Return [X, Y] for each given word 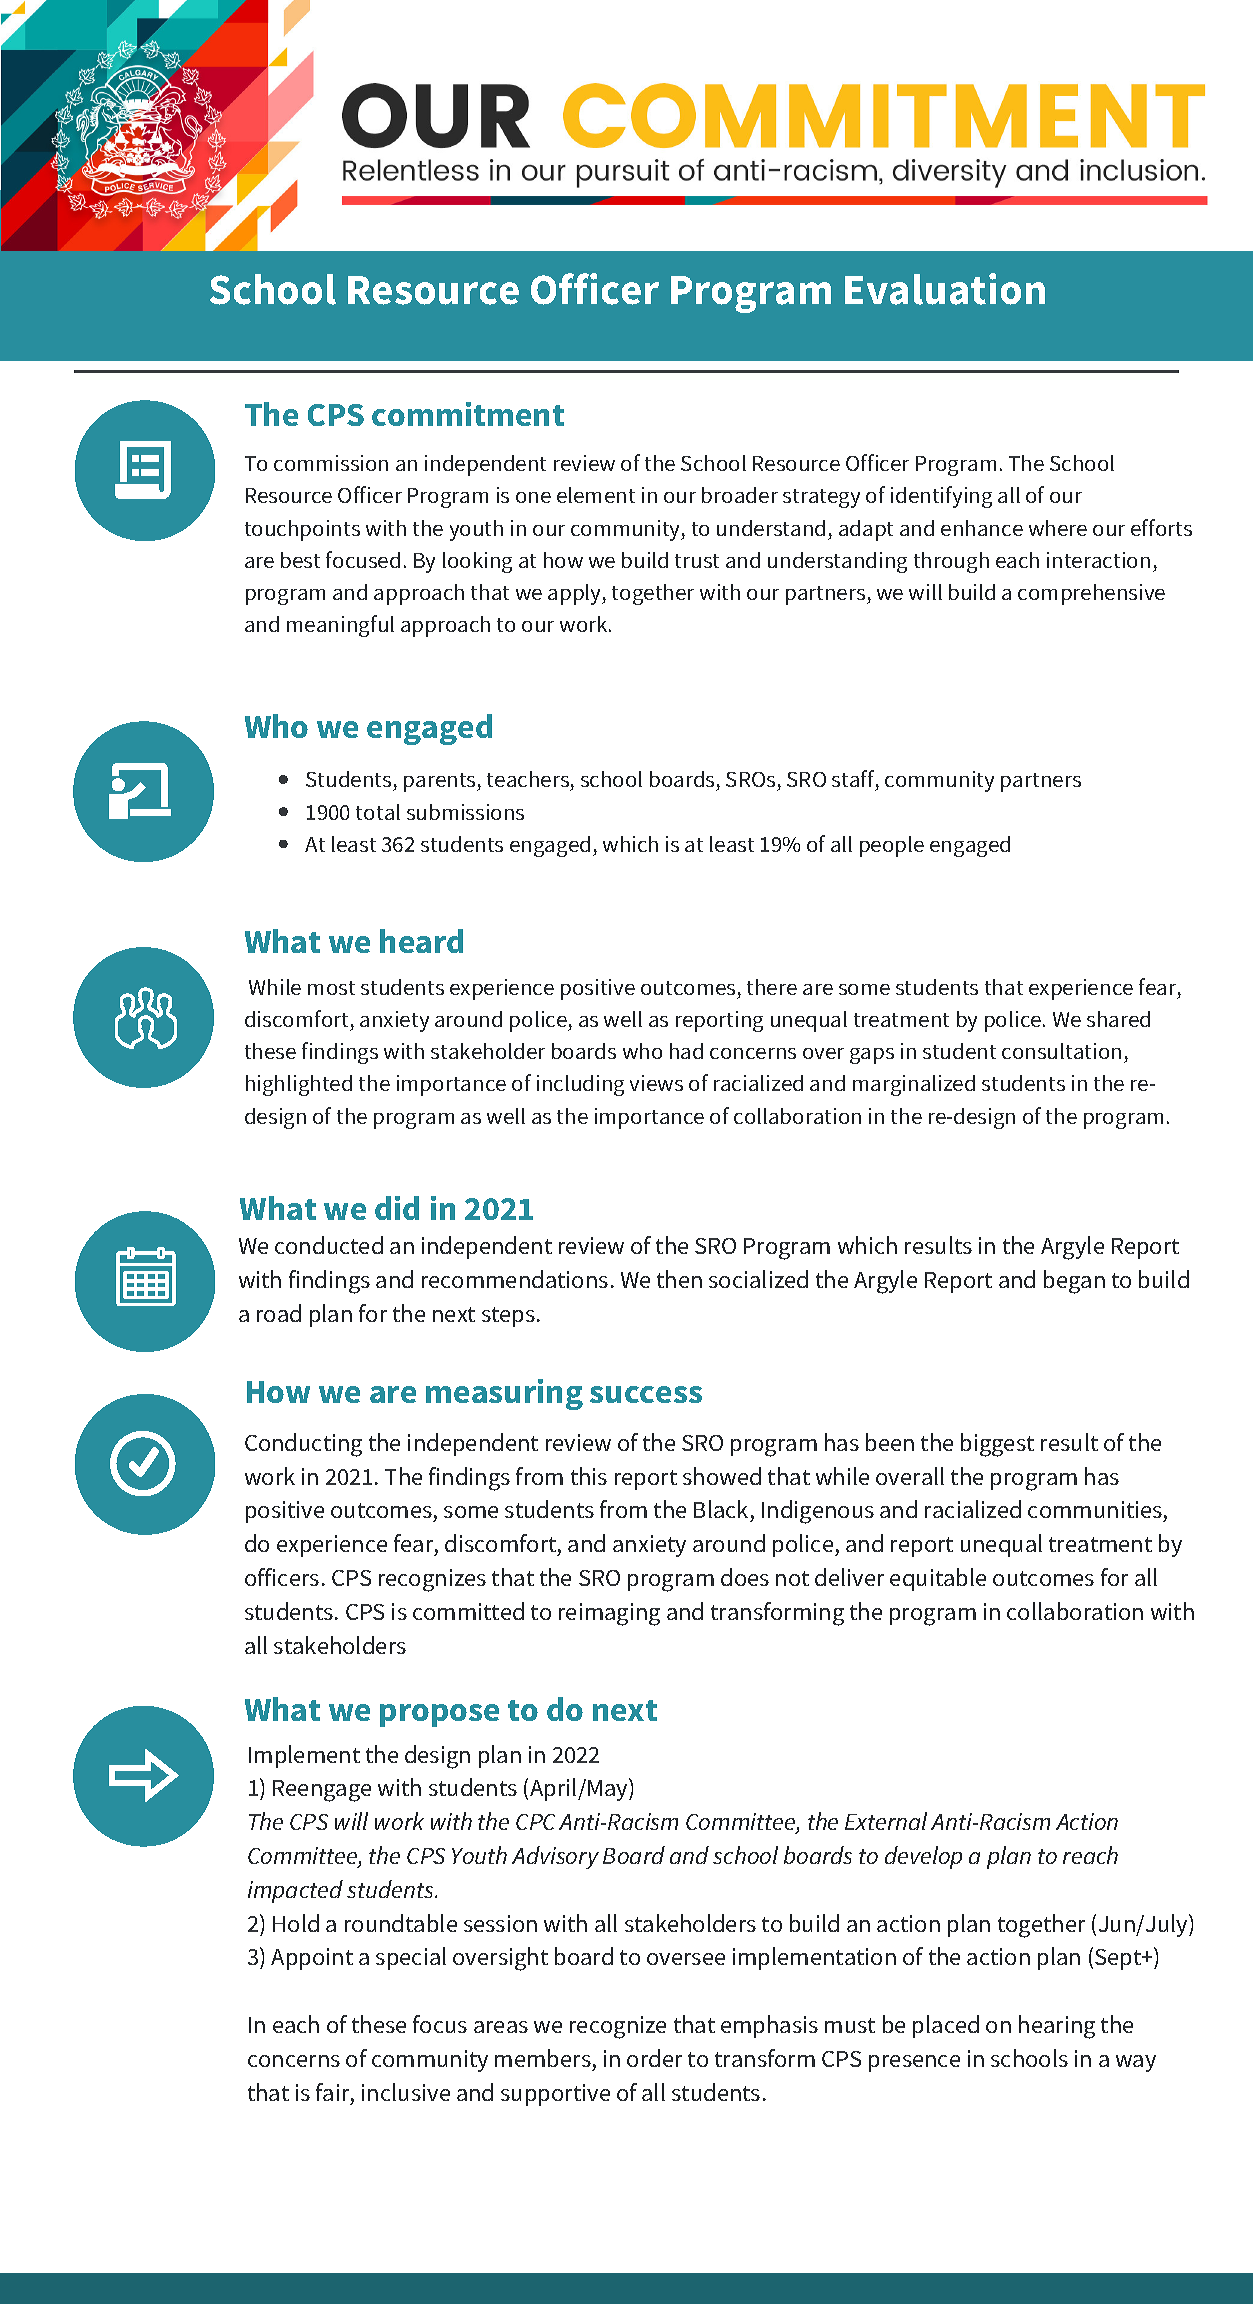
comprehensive [1091, 594]
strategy [821, 498]
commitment [468, 414]
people [892, 846]
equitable [938, 1579]
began [1074, 1282]
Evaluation [945, 289]
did [397, 1208]
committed [468, 1611]
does [745, 1577]
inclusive [406, 2092]
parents [441, 782]
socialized [758, 1279]
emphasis [769, 2026]
